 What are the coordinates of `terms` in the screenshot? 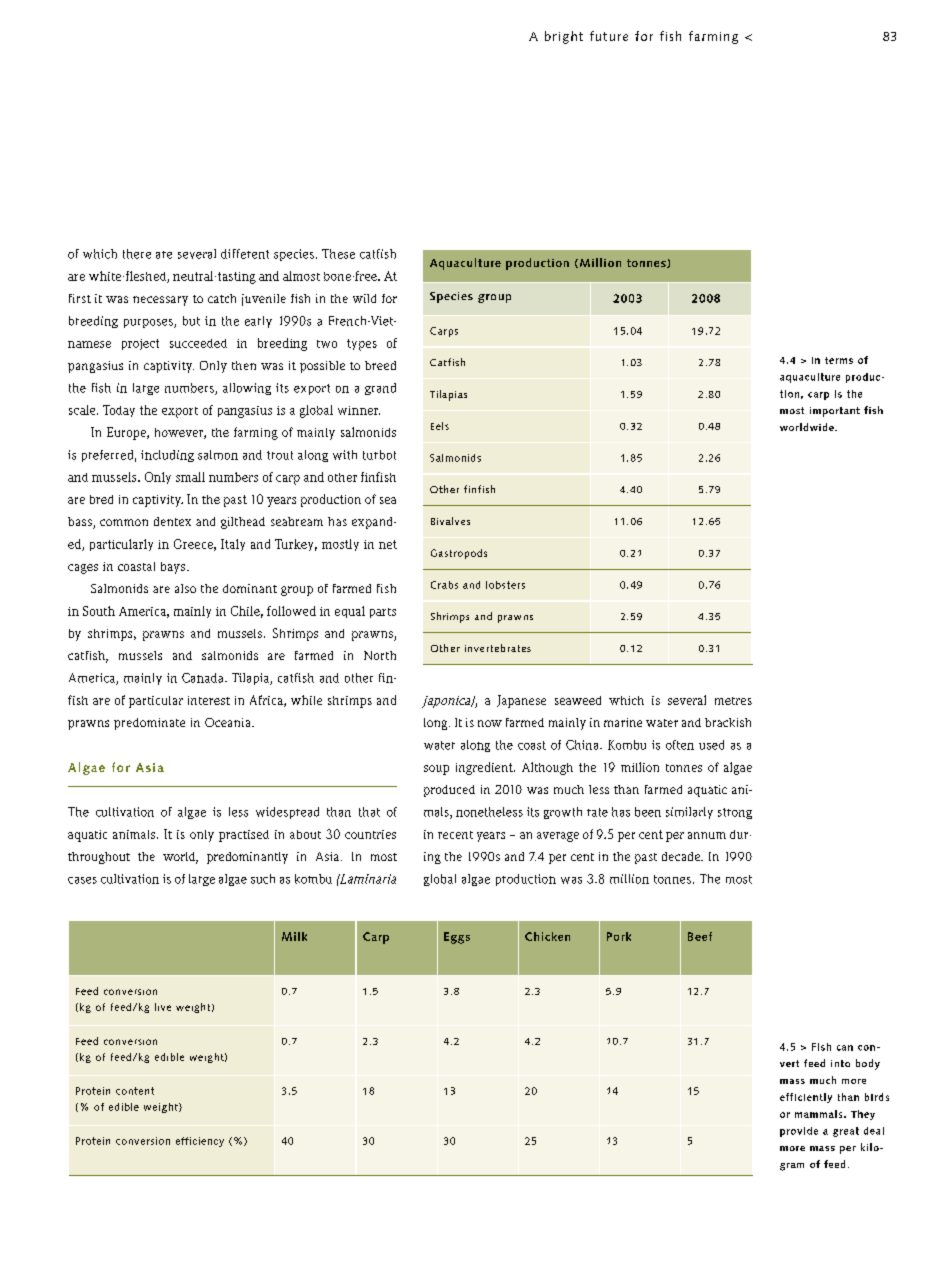 It's located at (839, 360).
